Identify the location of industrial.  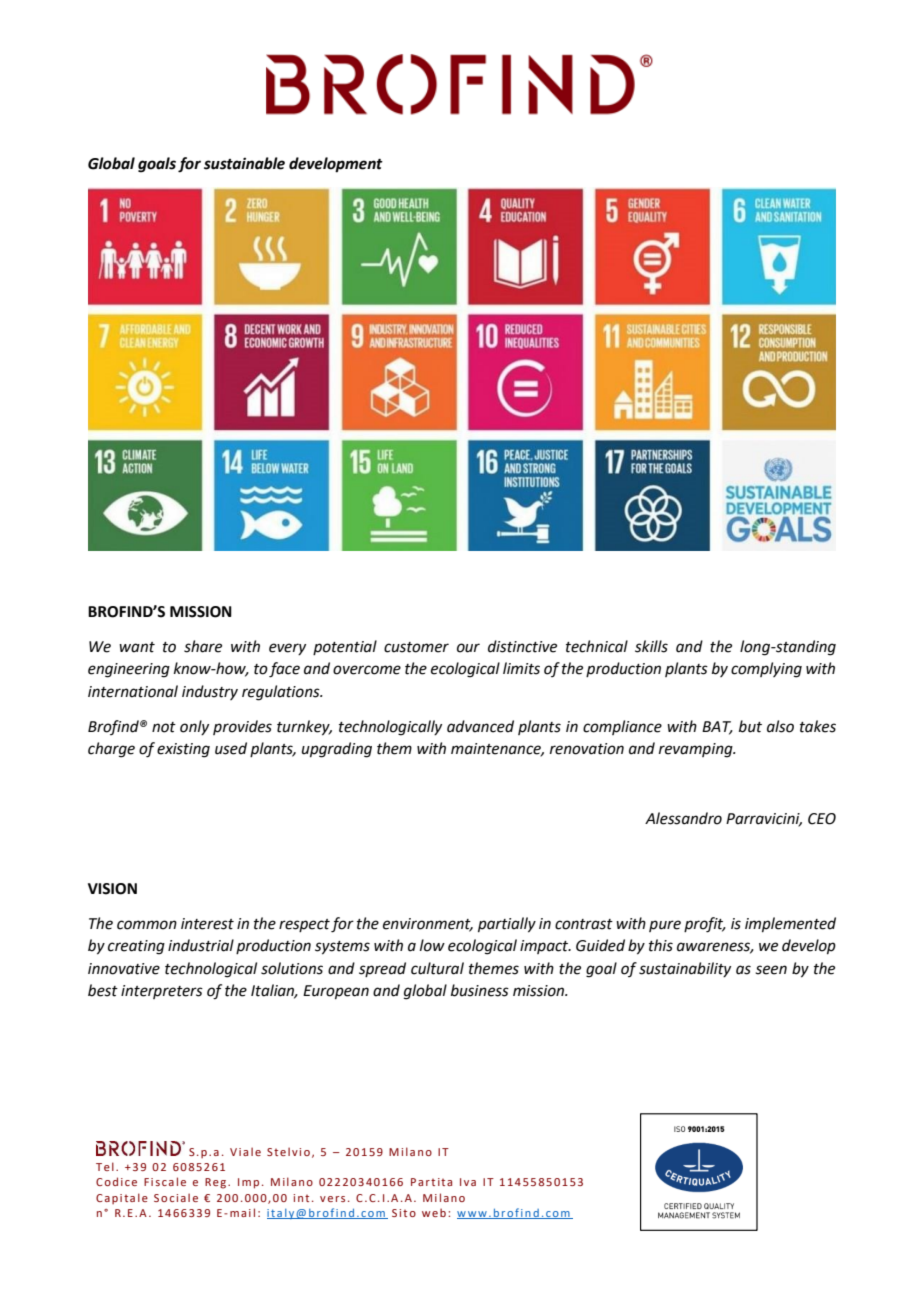
(201, 945).
